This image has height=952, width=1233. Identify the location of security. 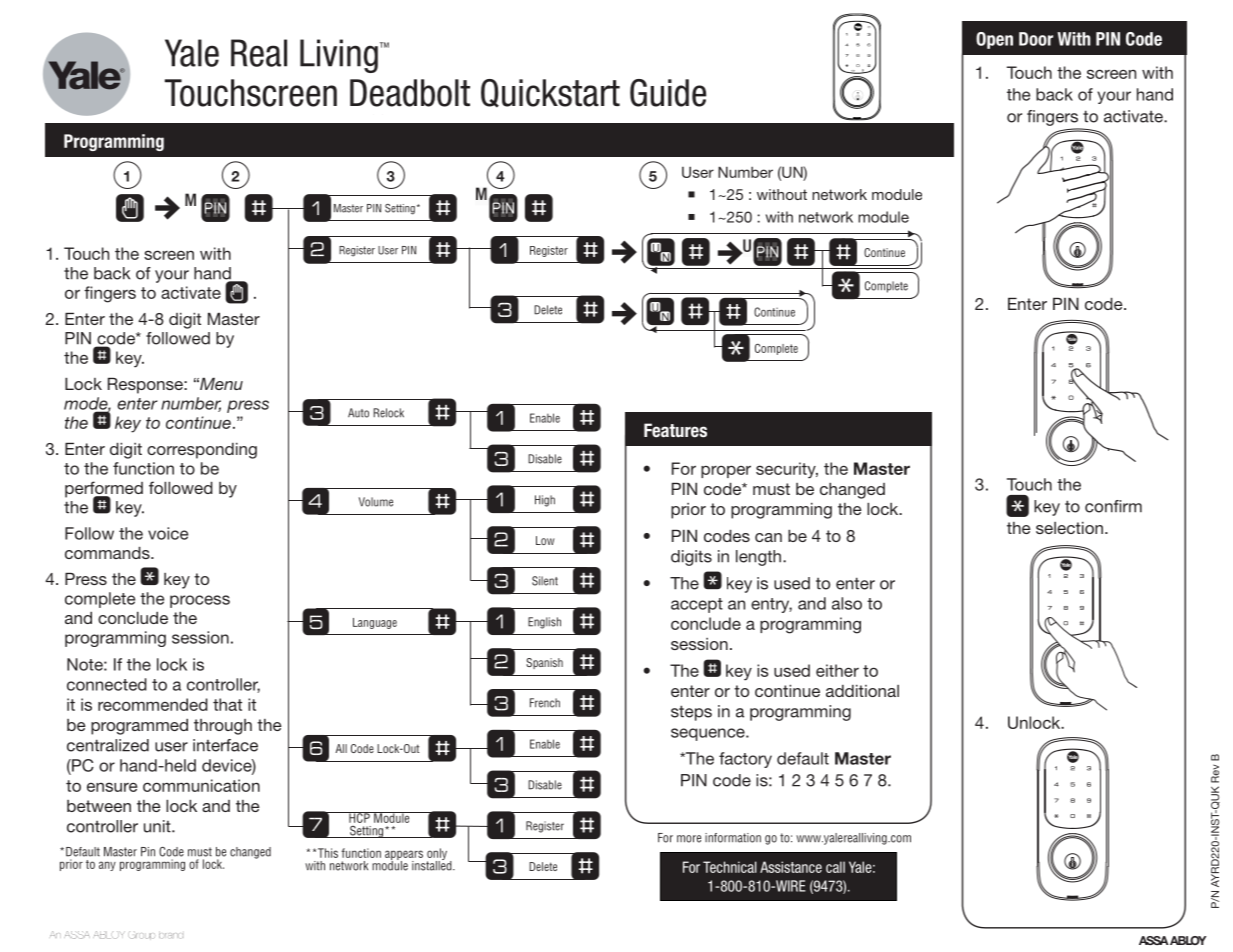
(787, 470).
